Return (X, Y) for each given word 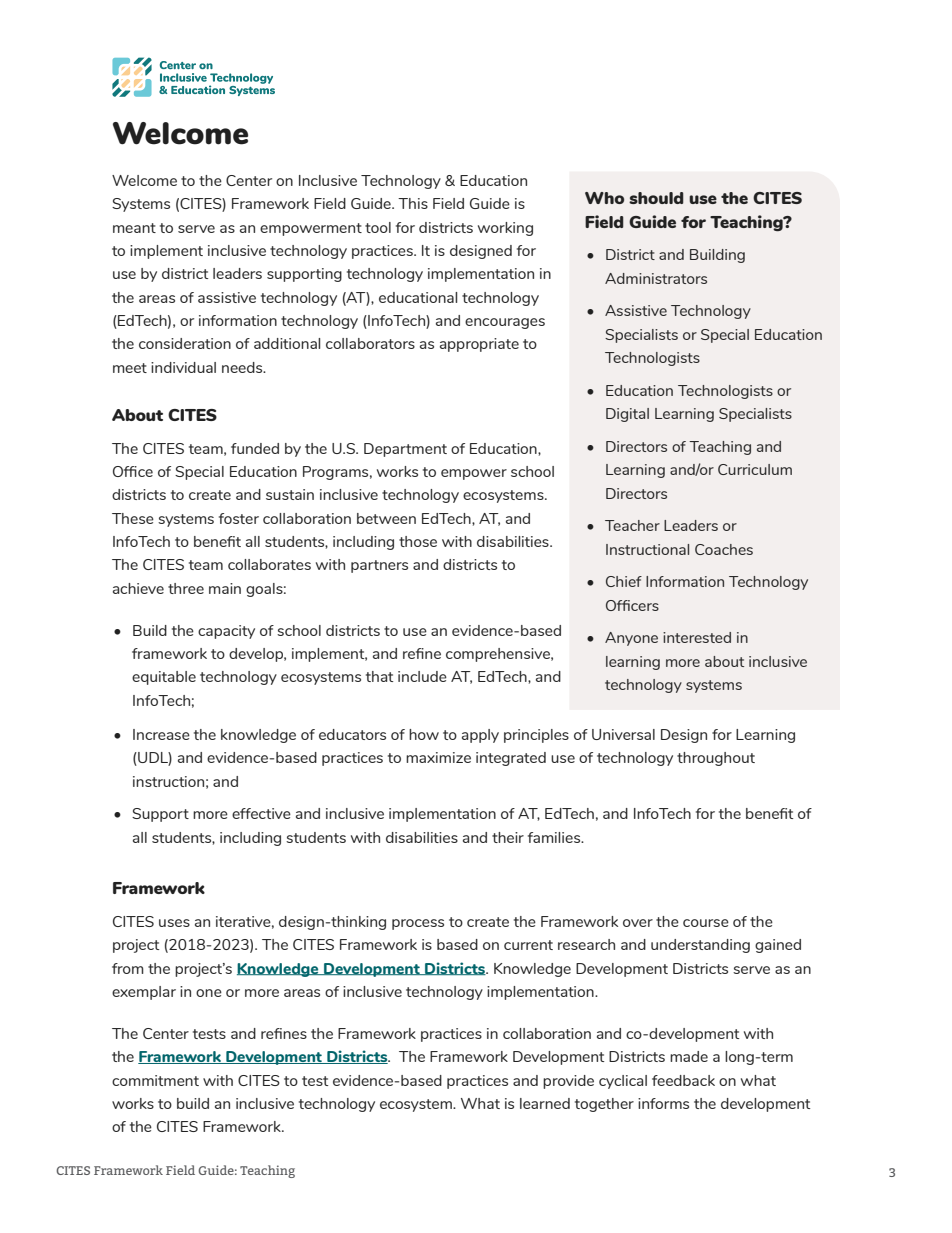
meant (134, 228)
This (413, 203)
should (656, 198)
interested (697, 637)
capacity (226, 632)
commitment (155, 1080)
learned (545, 1103)
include (422, 676)
